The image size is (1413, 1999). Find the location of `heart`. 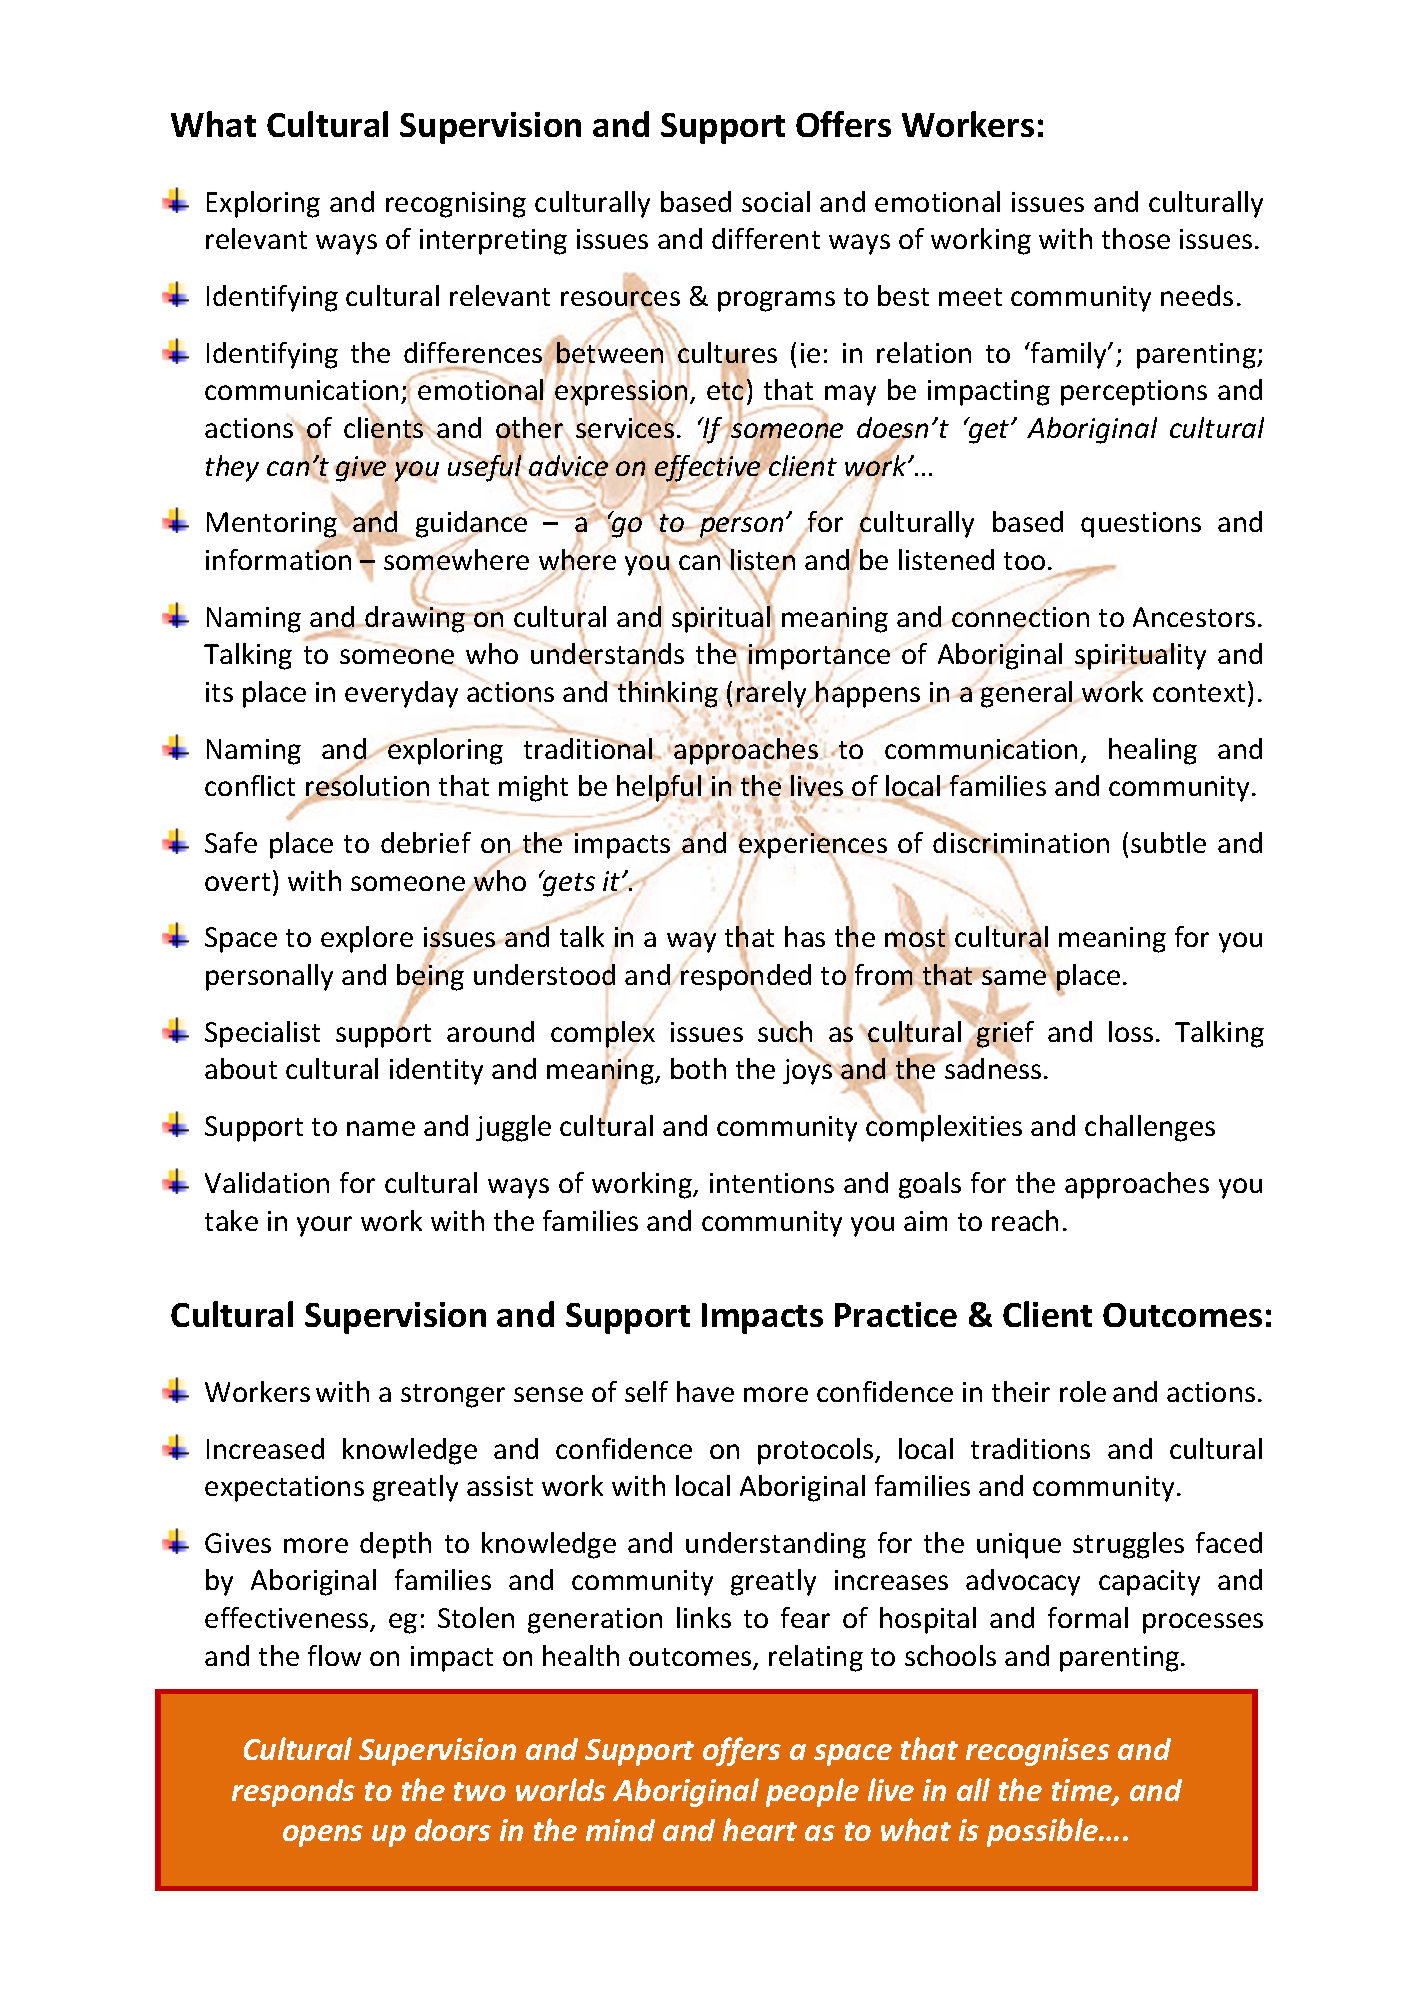

heart is located at coordinates (760, 1829).
